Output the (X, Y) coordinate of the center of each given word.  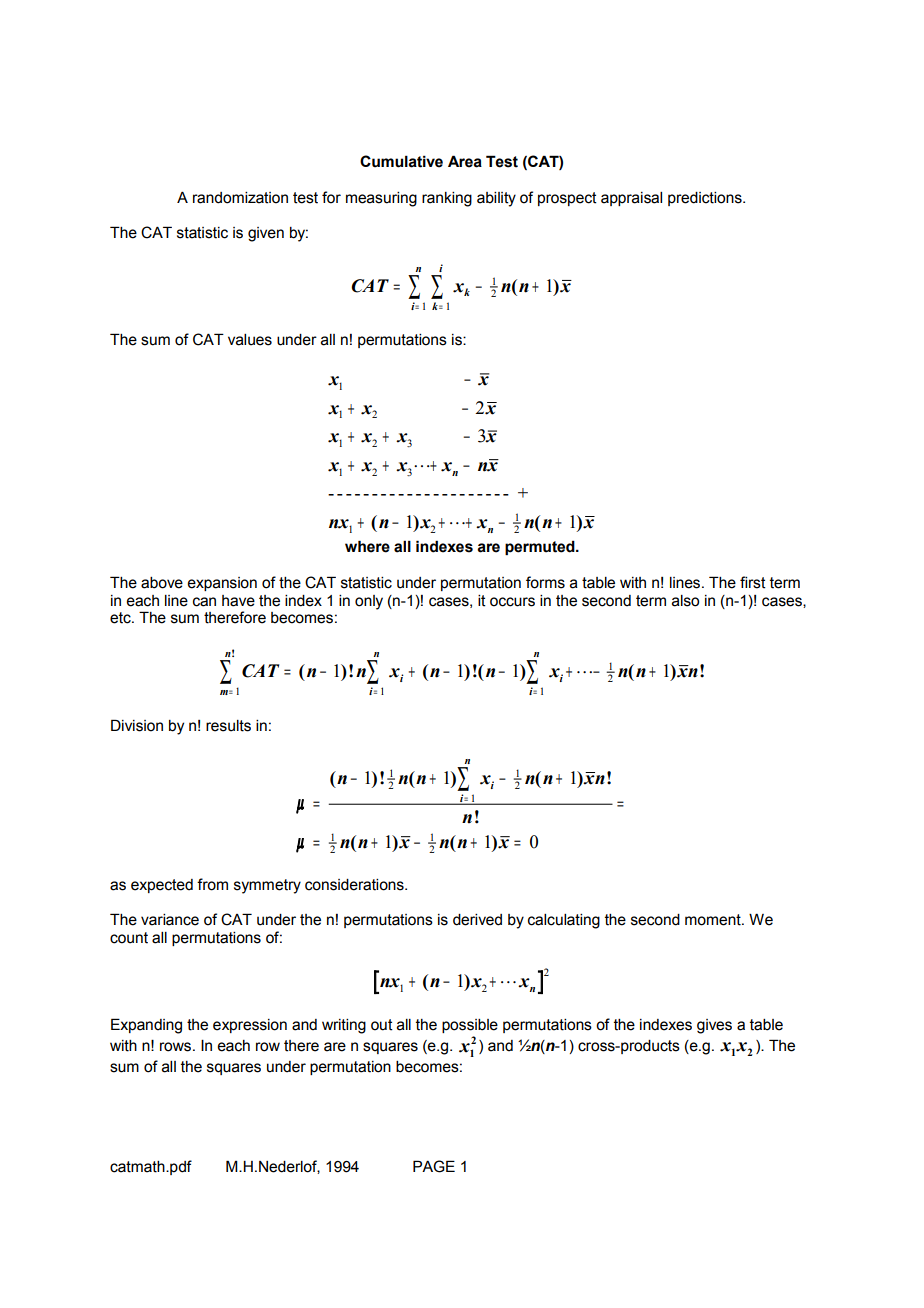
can (204, 602)
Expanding (146, 1026)
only (369, 602)
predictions (706, 199)
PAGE (434, 1166)
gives (714, 1026)
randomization (240, 198)
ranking (447, 199)
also (685, 601)
